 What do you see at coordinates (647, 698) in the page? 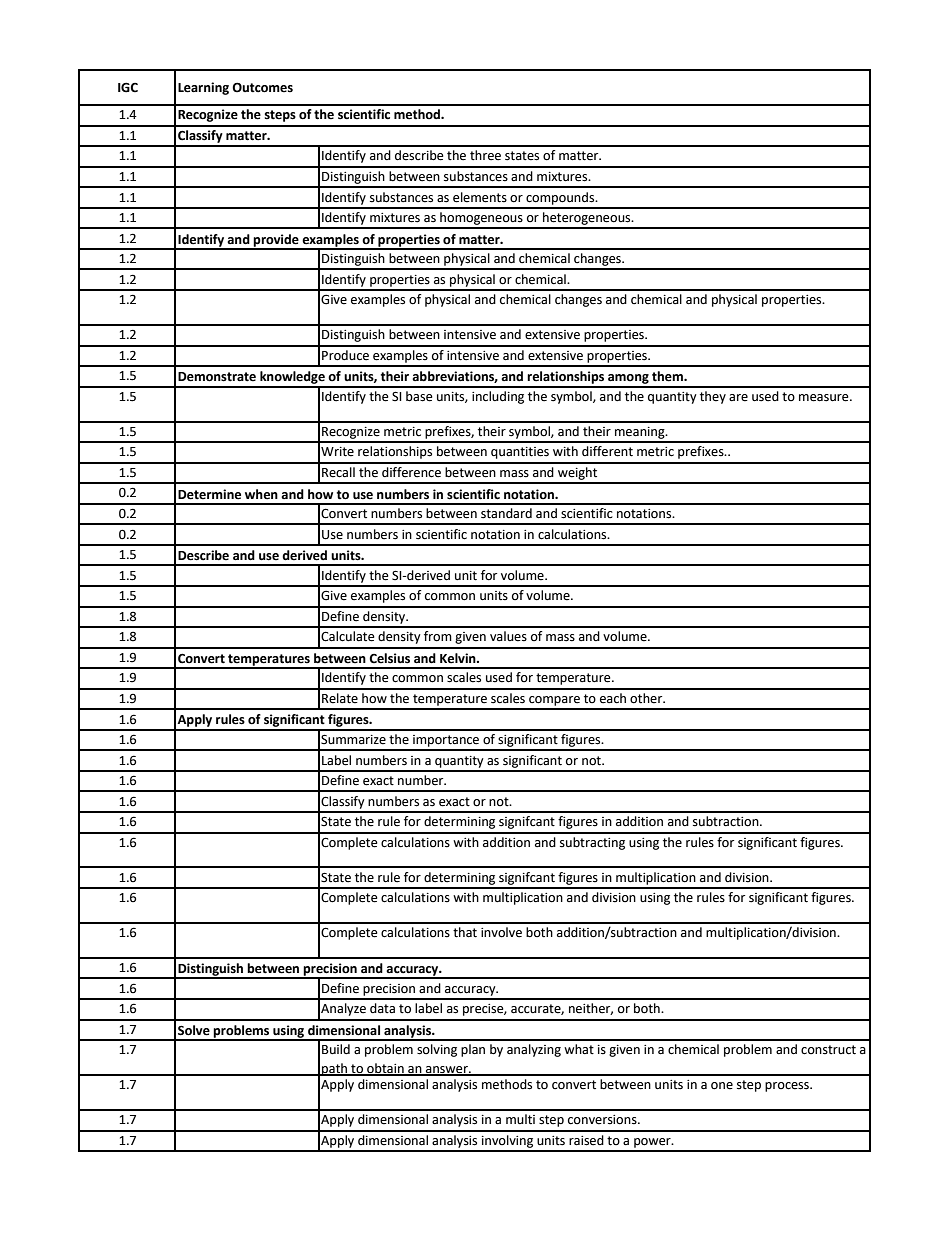
I see `other` at bounding box center [647, 698].
